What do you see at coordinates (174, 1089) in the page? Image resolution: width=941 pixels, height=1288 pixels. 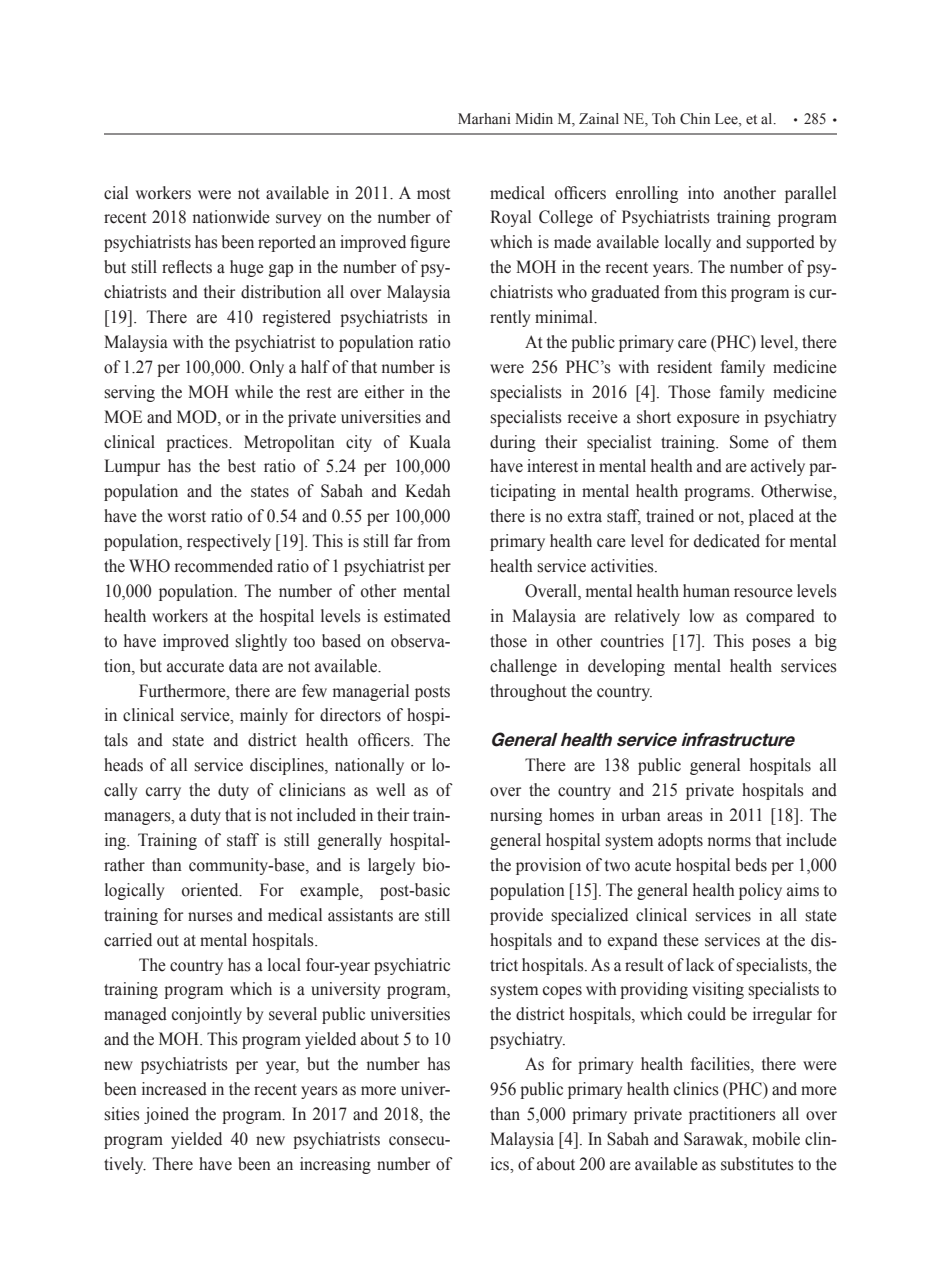 I see `increased` at bounding box center [174, 1089].
